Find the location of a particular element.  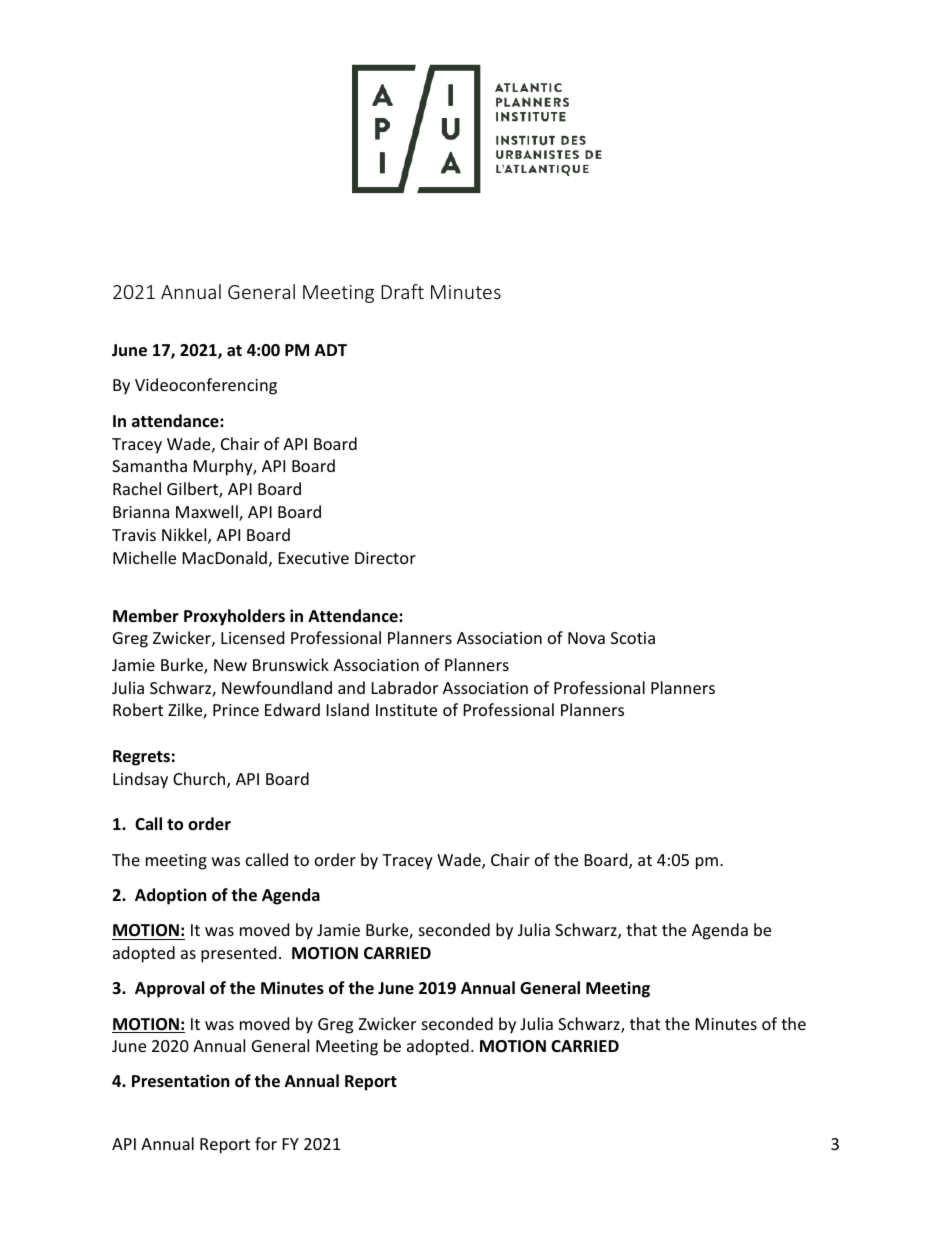

Director is located at coordinates (385, 558).
